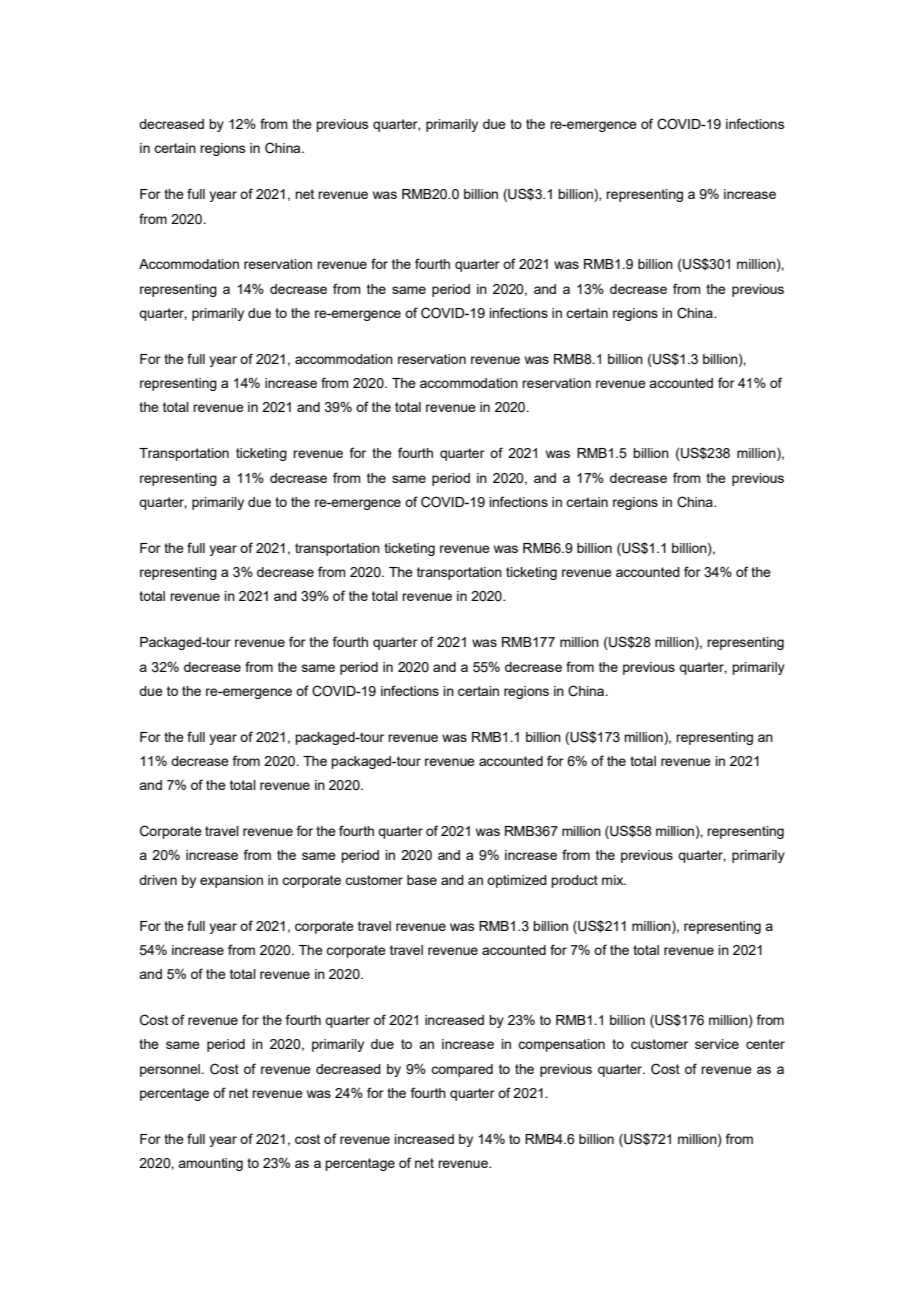  What do you see at coordinates (158, 880) in the page?
I see `driven` at bounding box center [158, 880].
